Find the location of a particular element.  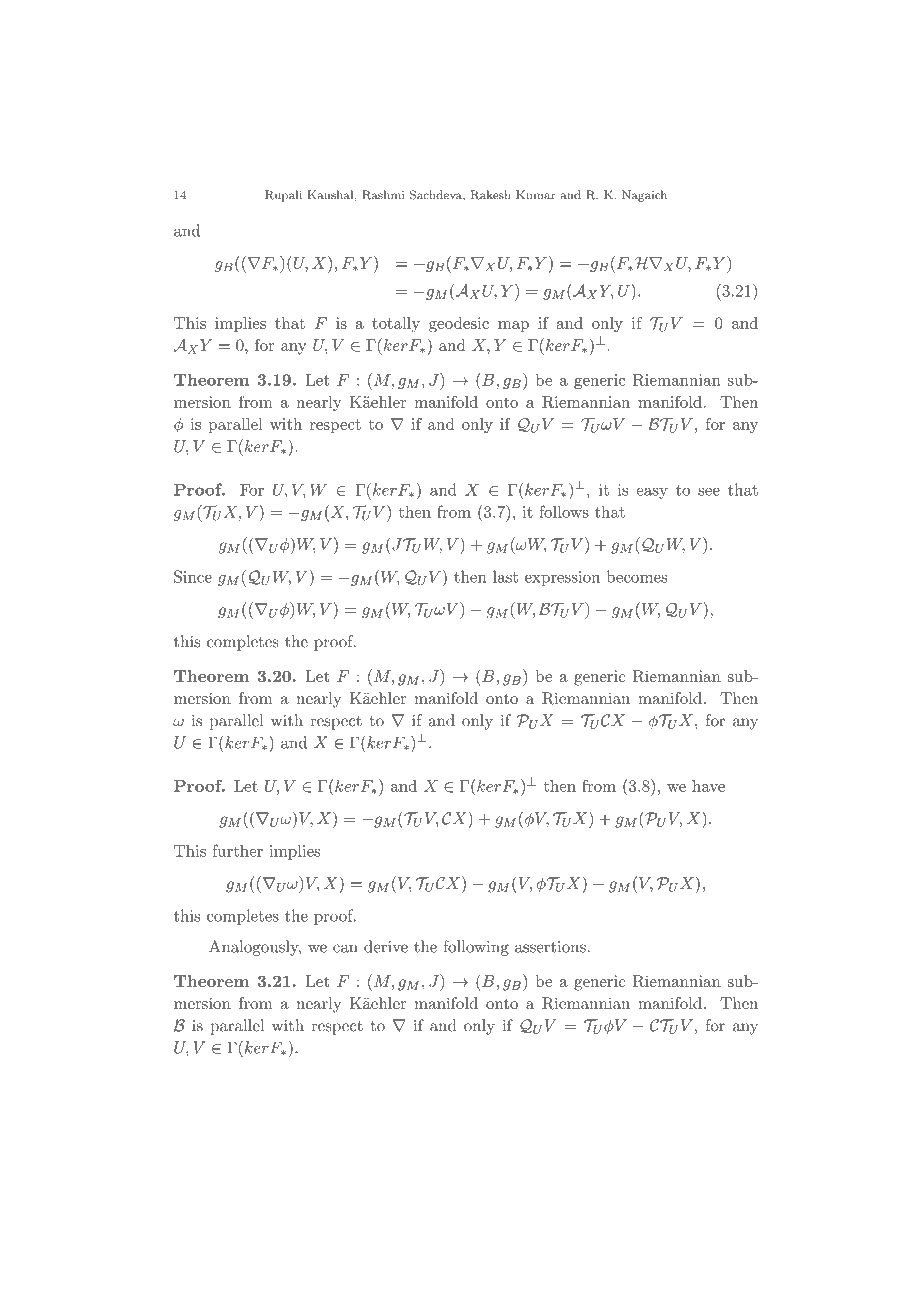

have is located at coordinates (708, 786).
